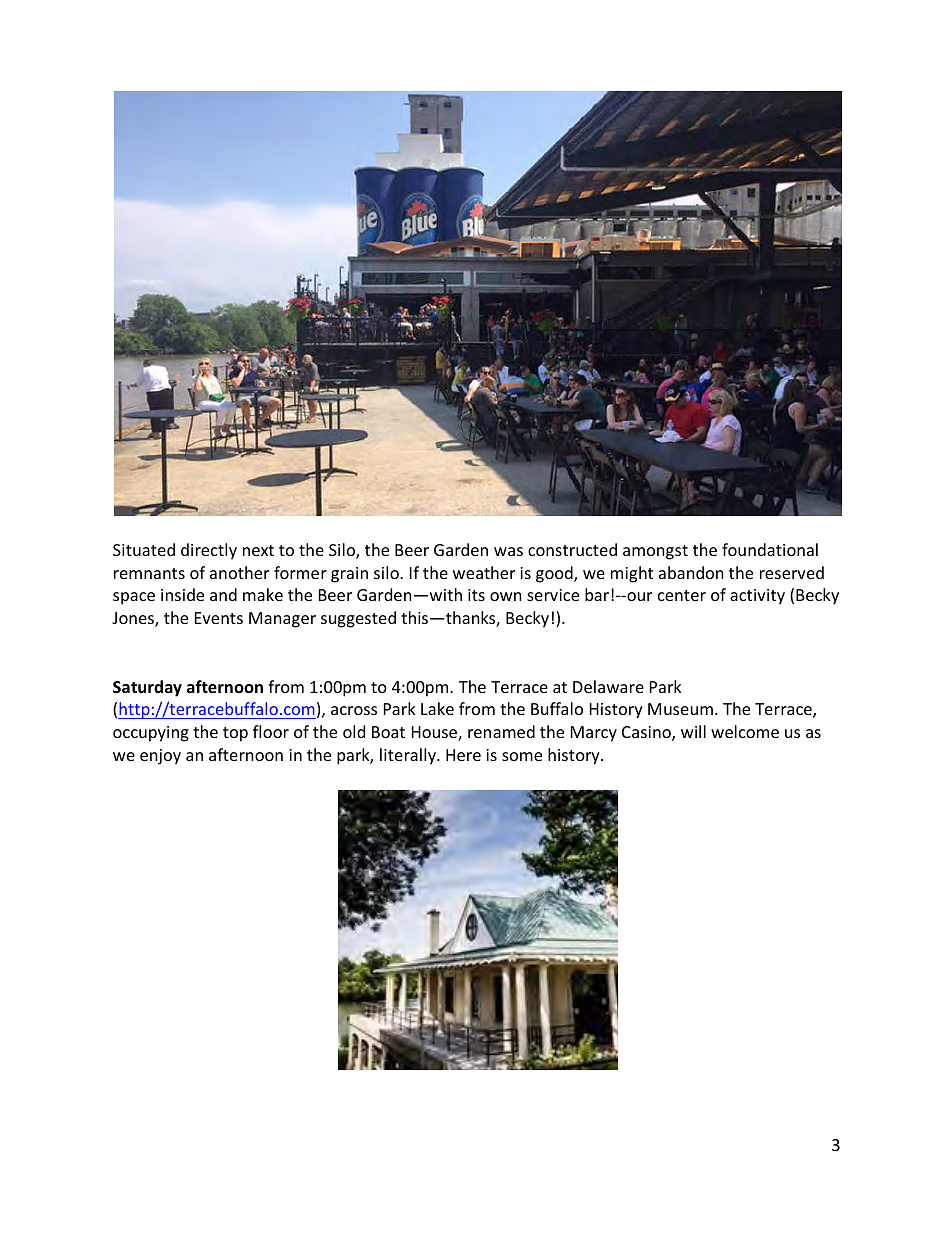 The width and height of the page is (952, 1233). I want to click on directly, so click(209, 551).
